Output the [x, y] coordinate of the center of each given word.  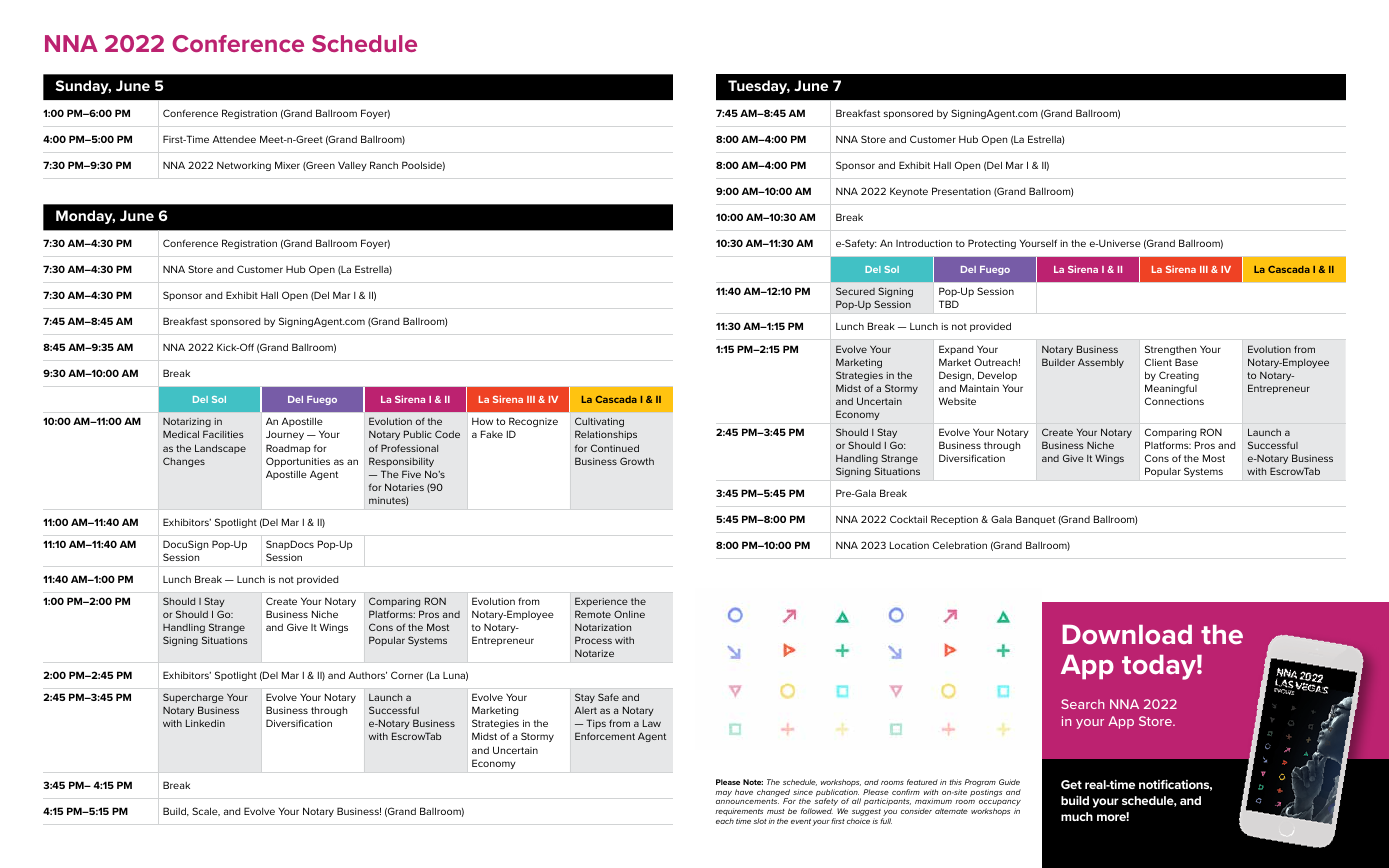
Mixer [287, 165]
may [723, 794]
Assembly [1101, 363]
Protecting [992, 244]
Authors [367, 675]
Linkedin [205, 723]
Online [629, 614]
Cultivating [599, 424]
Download [1127, 634]
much [1077, 816]
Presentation [961, 191]
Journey [285, 435]
